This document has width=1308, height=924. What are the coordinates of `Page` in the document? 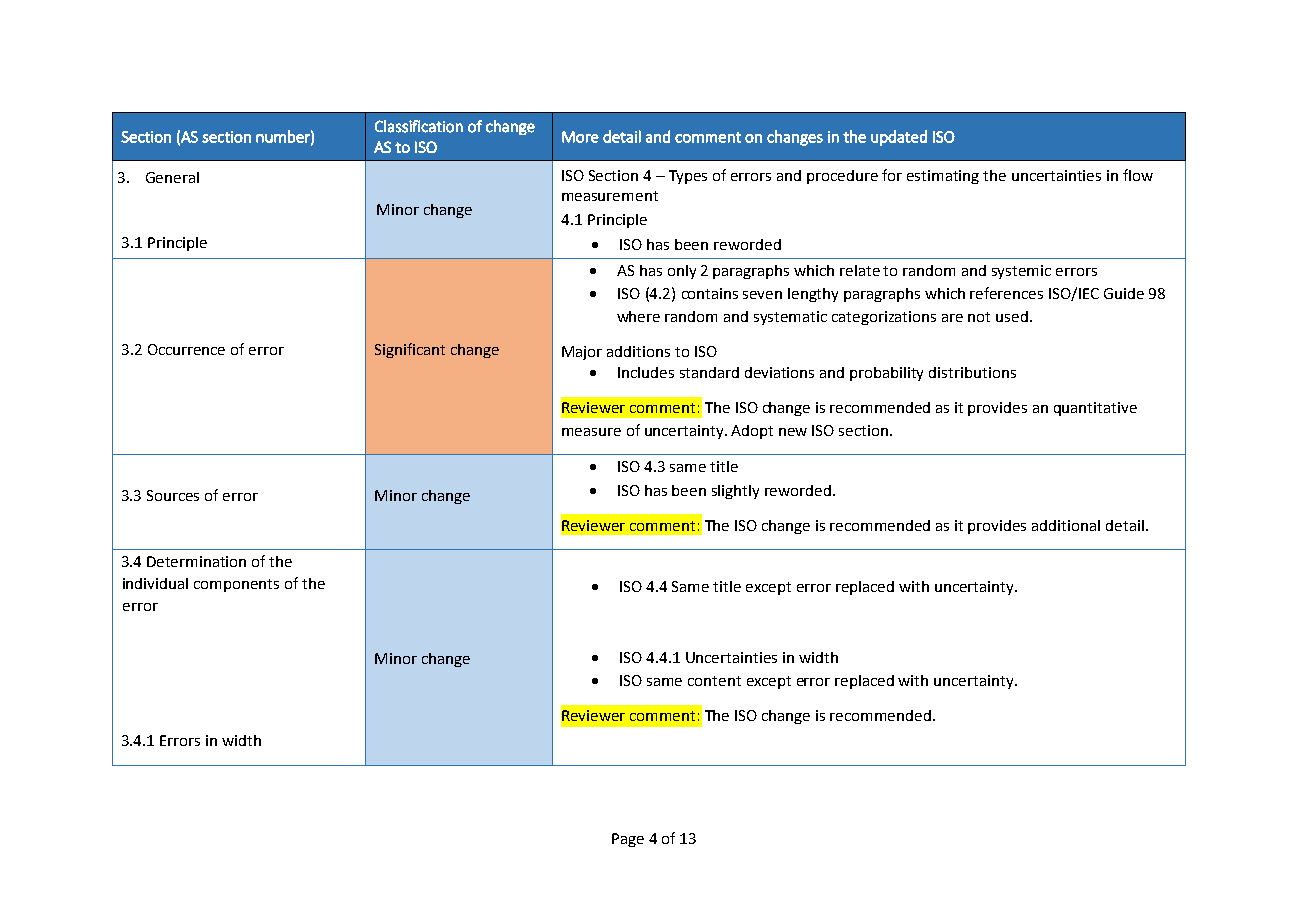 It's located at (628, 840).
